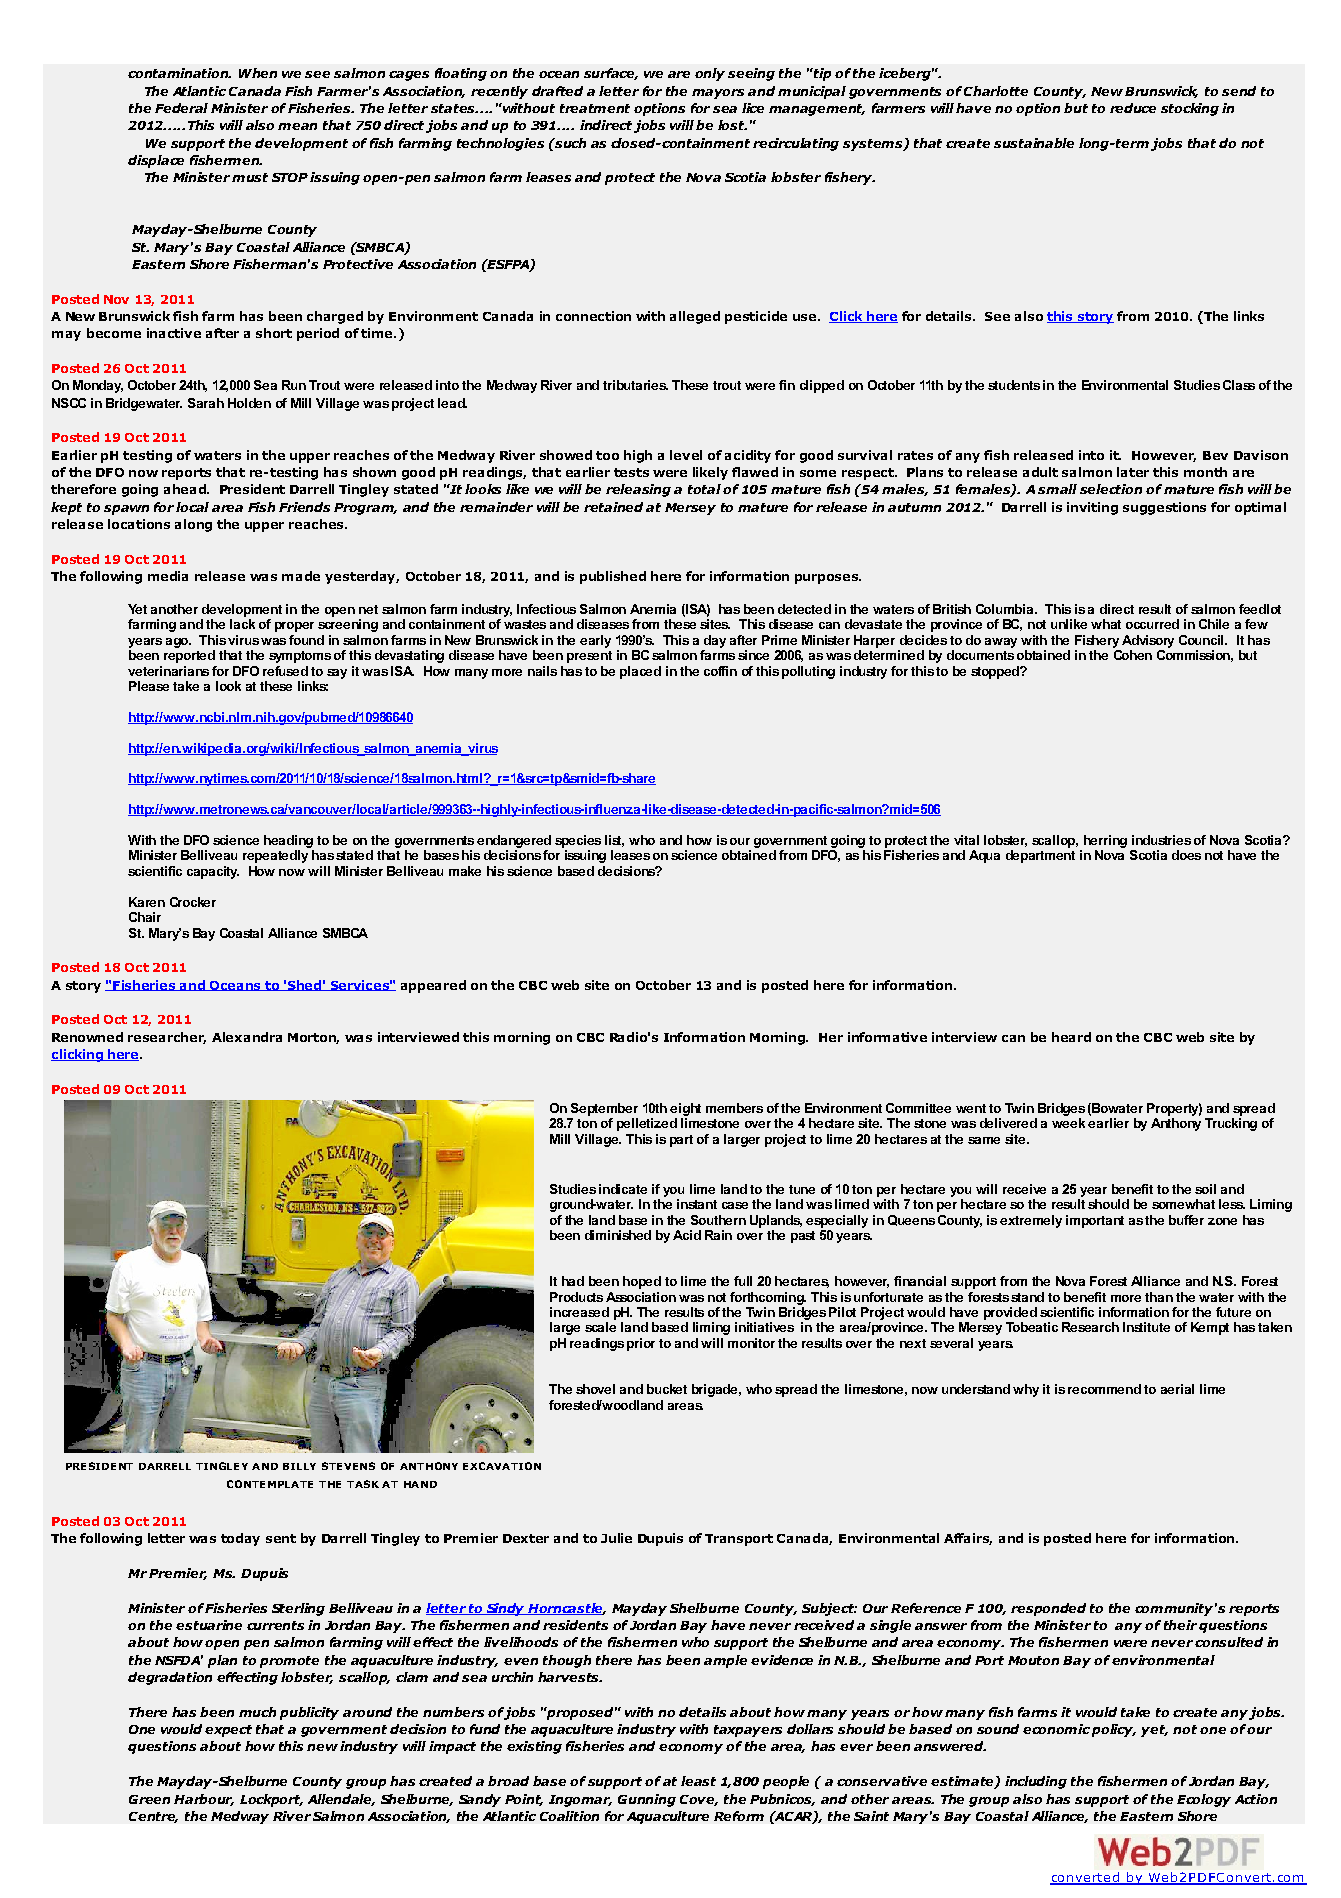 The image size is (1341, 1898). Describe the element at coordinates (270, 1484) in the page. I see `CONTEMPLATE` at that location.
